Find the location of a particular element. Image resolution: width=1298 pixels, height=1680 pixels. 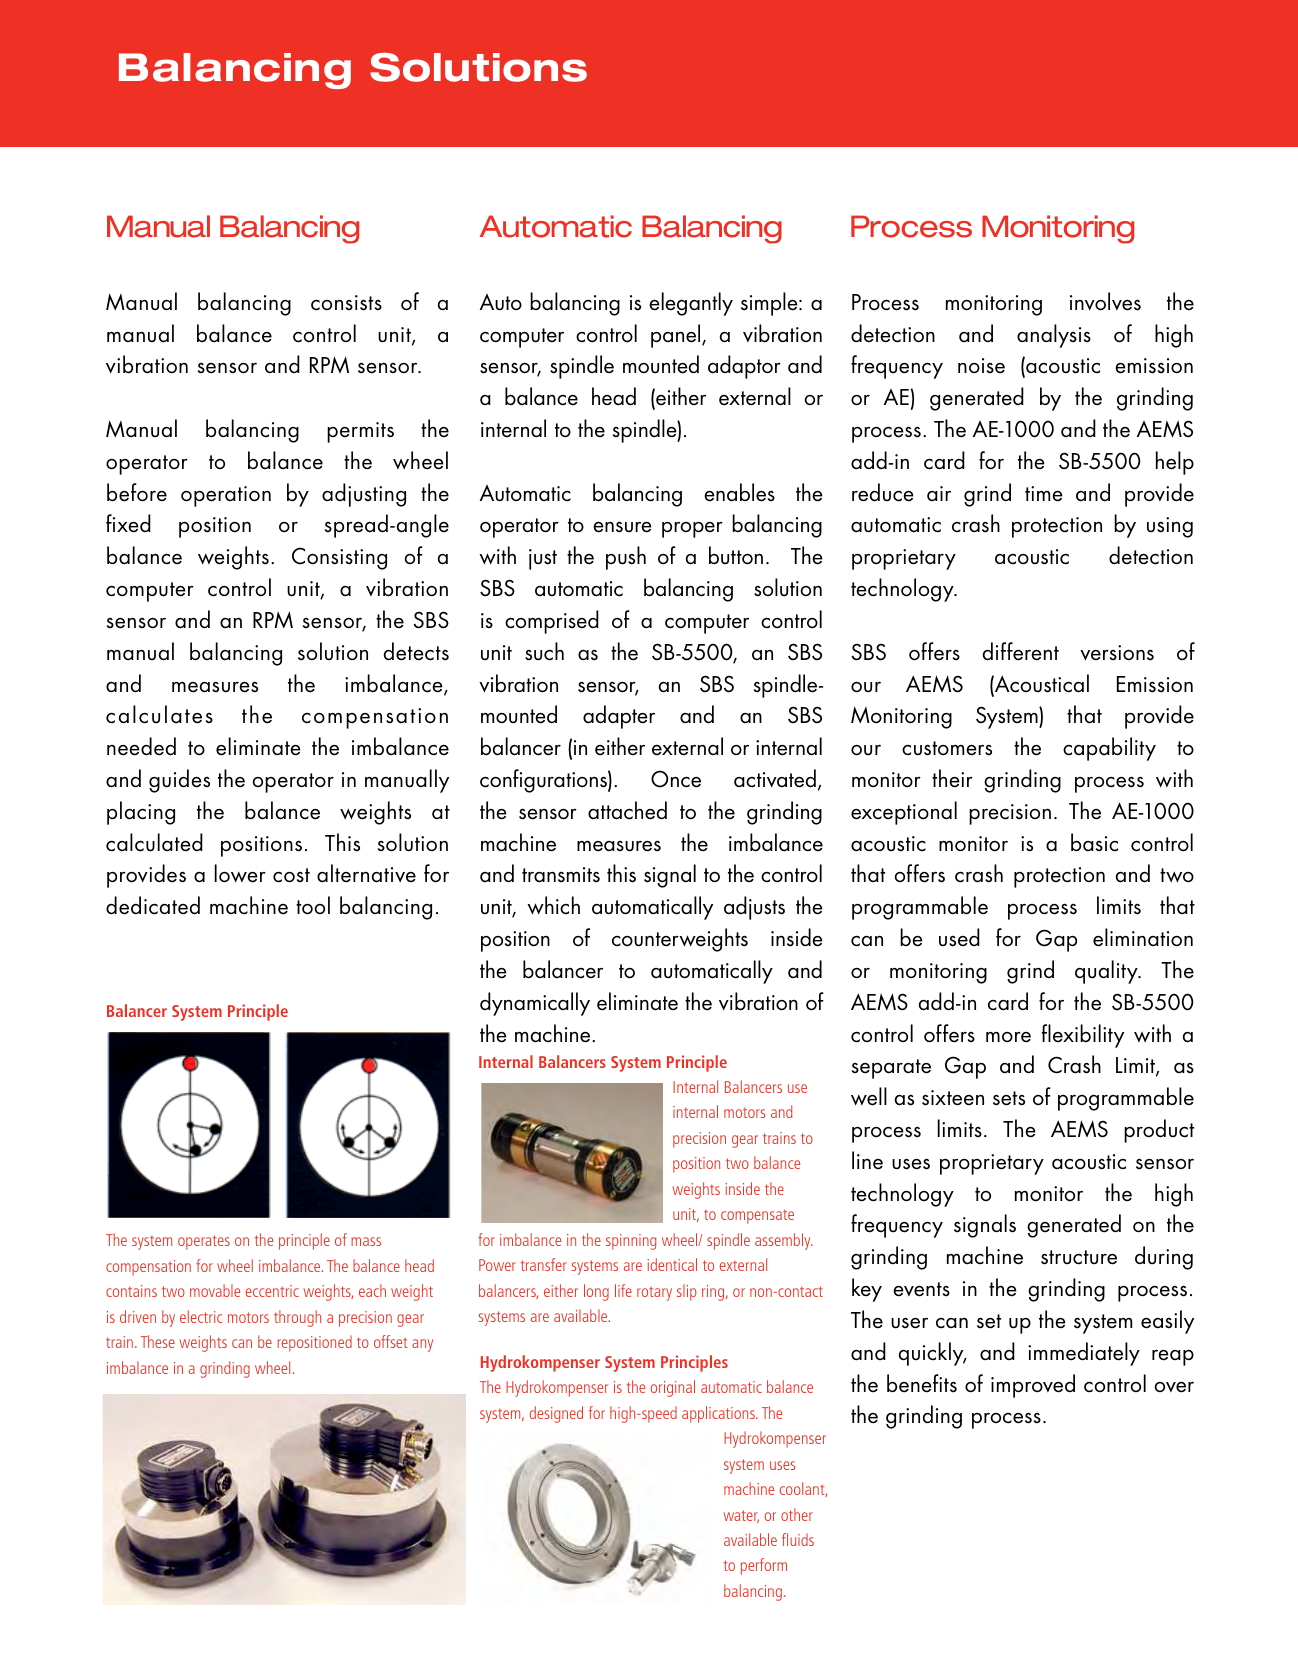

tool is located at coordinates (313, 905).
